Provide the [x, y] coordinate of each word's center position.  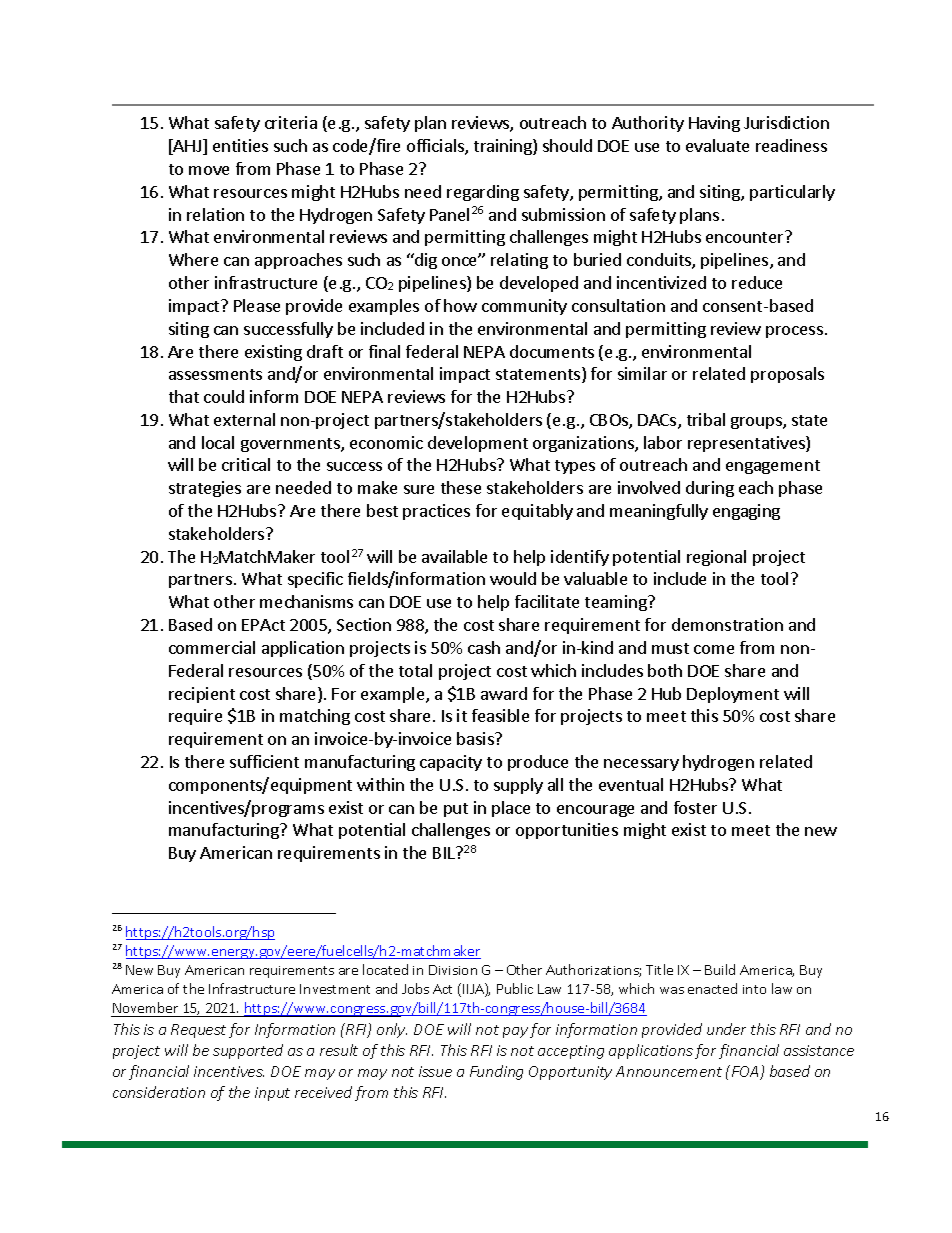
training [504, 147]
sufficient [264, 761]
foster [695, 807]
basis [476, 738]
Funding [496, 1072]
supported [248, 1051]
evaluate [717, 145]
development [478, 444]
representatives [747, 444]
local [218, 442]
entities [240, 145]
